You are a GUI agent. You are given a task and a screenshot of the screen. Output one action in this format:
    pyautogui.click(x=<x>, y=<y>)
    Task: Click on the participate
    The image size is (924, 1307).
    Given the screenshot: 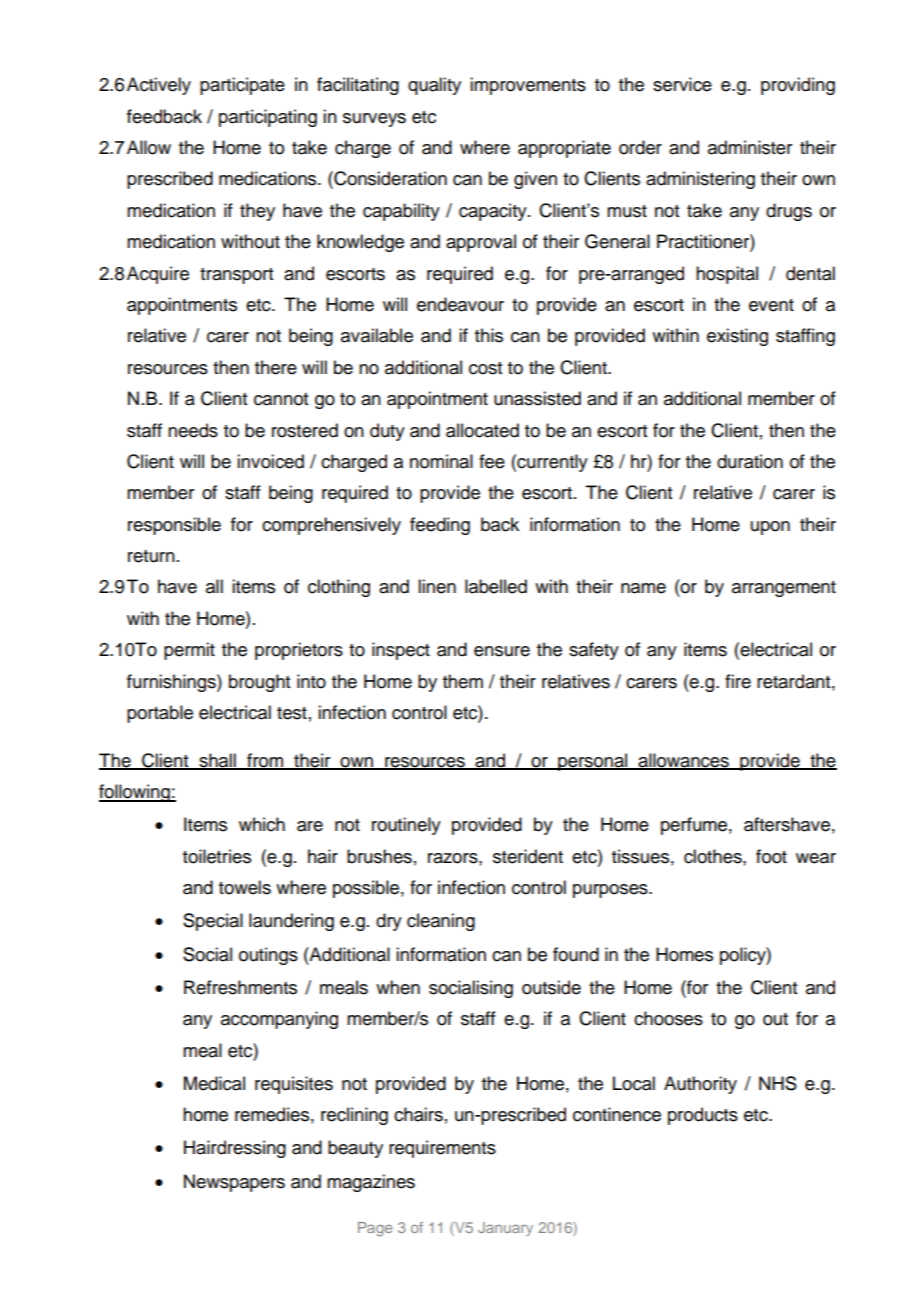 What is the action you would take?
    pyautogui.click(x=242, y=86)
